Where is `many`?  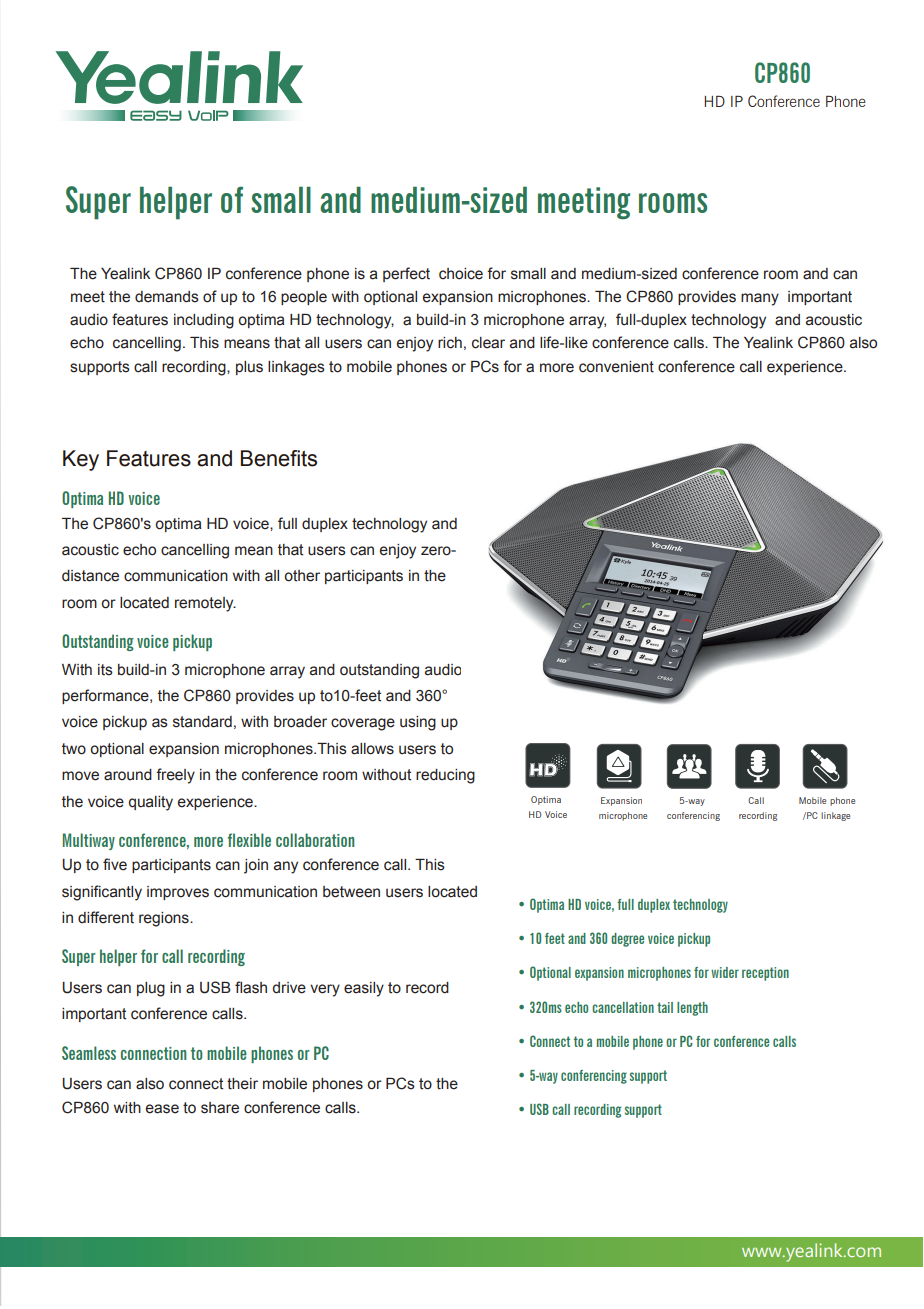
many is located at coordinates (760, 299).
